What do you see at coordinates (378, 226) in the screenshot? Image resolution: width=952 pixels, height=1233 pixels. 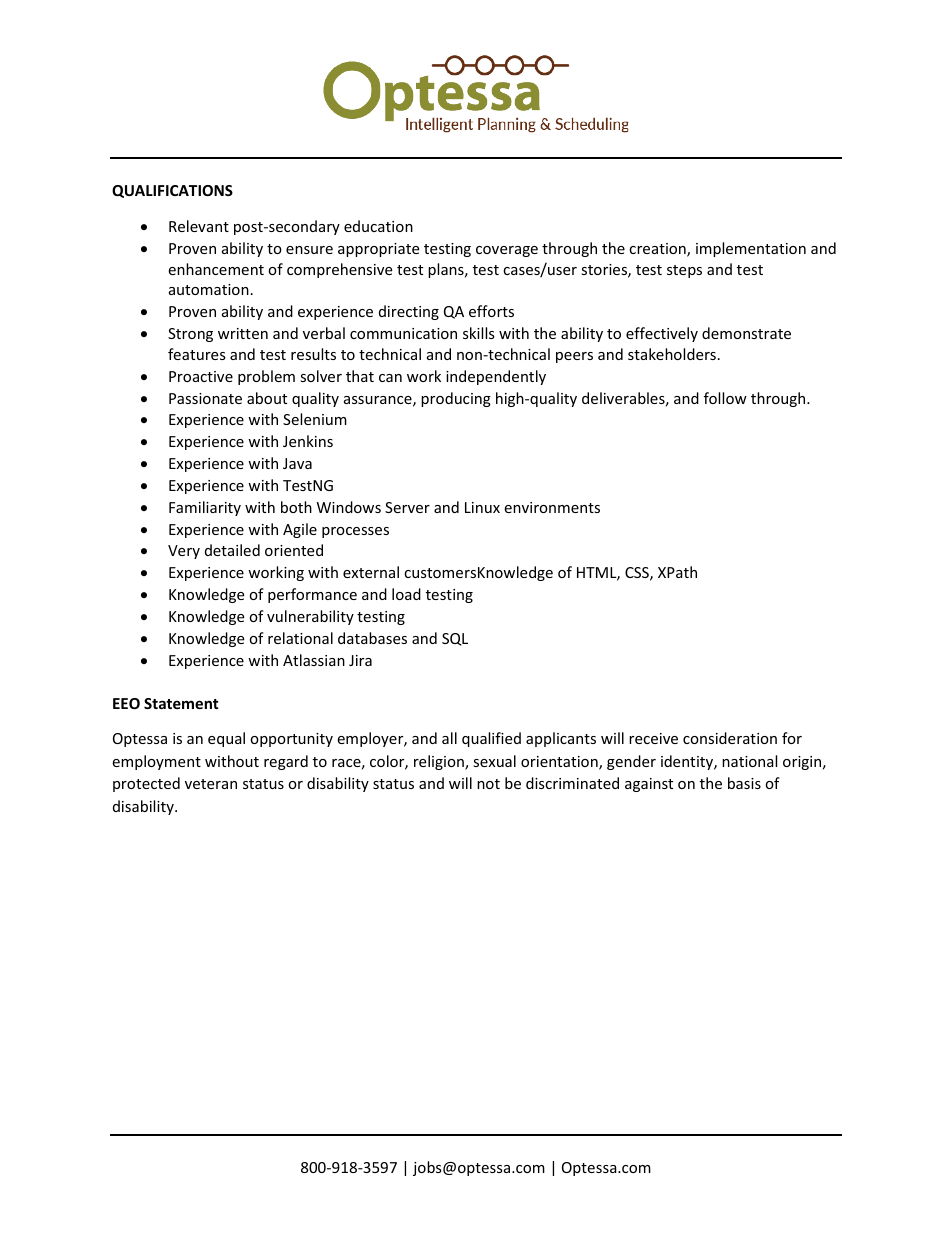 I see `education` at bounding box center [378, 226].
